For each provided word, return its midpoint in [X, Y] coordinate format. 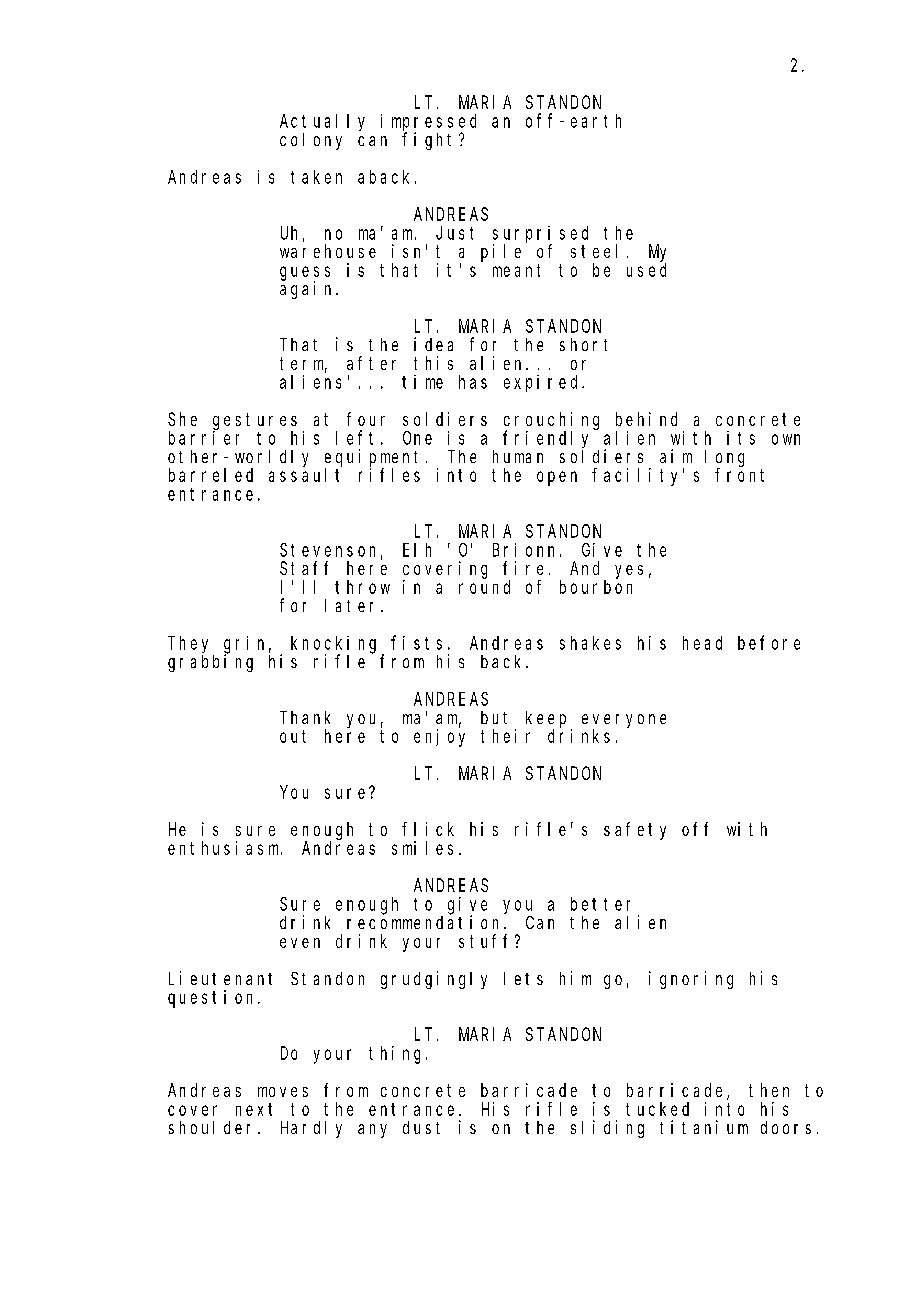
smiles [422, 848]
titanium [704, 1127]
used [646, 270]
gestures [255, 421]
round [484, 587]
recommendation [426, 922]
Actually [322, 122]
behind [646, 419]
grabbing [210, 663]
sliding [607, 1129]
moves [283, 1092]
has [473, 382]
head [702, 643]
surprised [540, 235]
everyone [624, 722]
